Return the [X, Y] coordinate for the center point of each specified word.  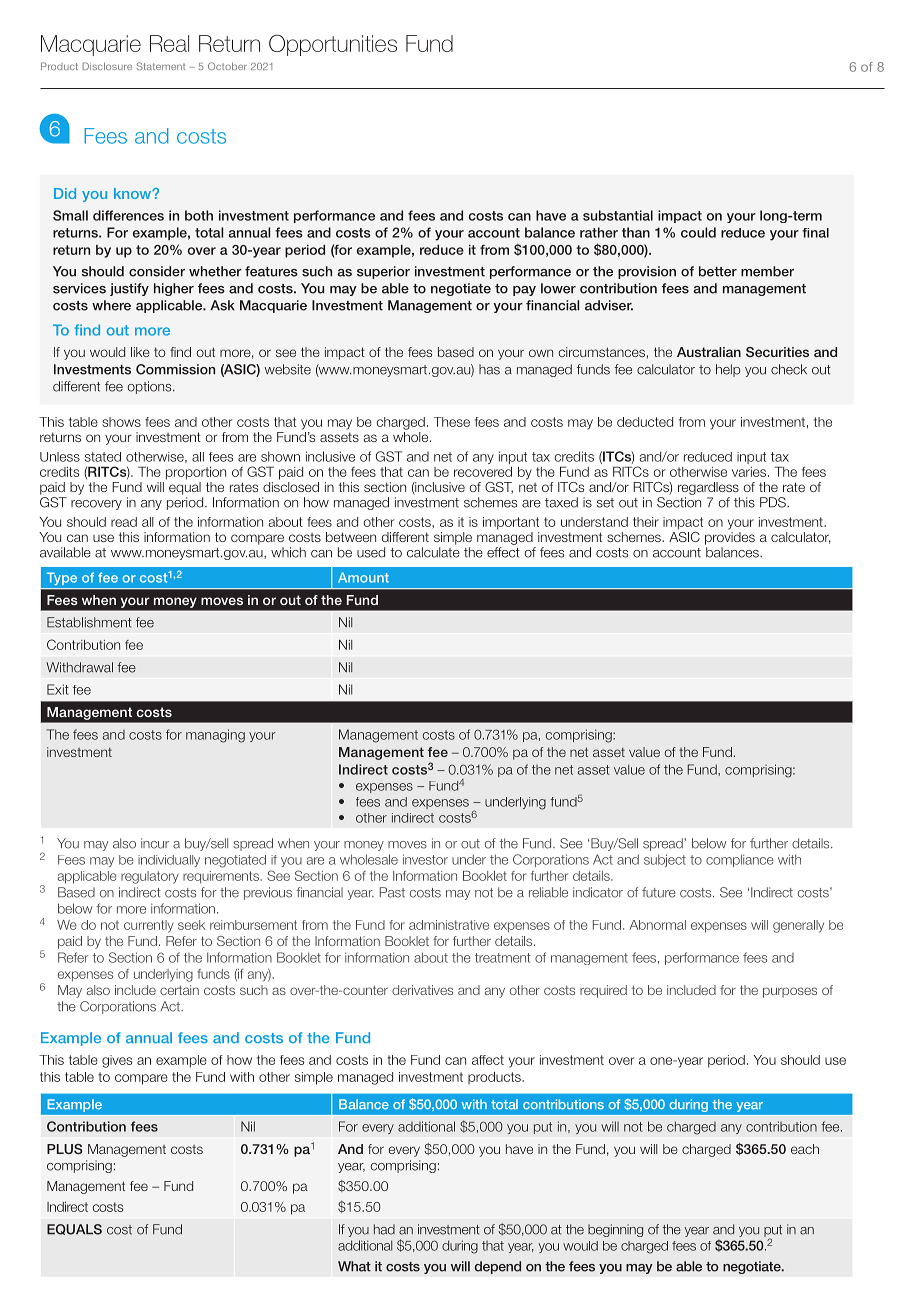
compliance [740, 860]
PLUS [65, 1149]
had [384, 1229]
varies [750, 472]
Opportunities [333, 45]
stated [103, 457]
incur [155, 843]
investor [425, 859]
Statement [161, 66]
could [698, 232]
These [452, 422]
